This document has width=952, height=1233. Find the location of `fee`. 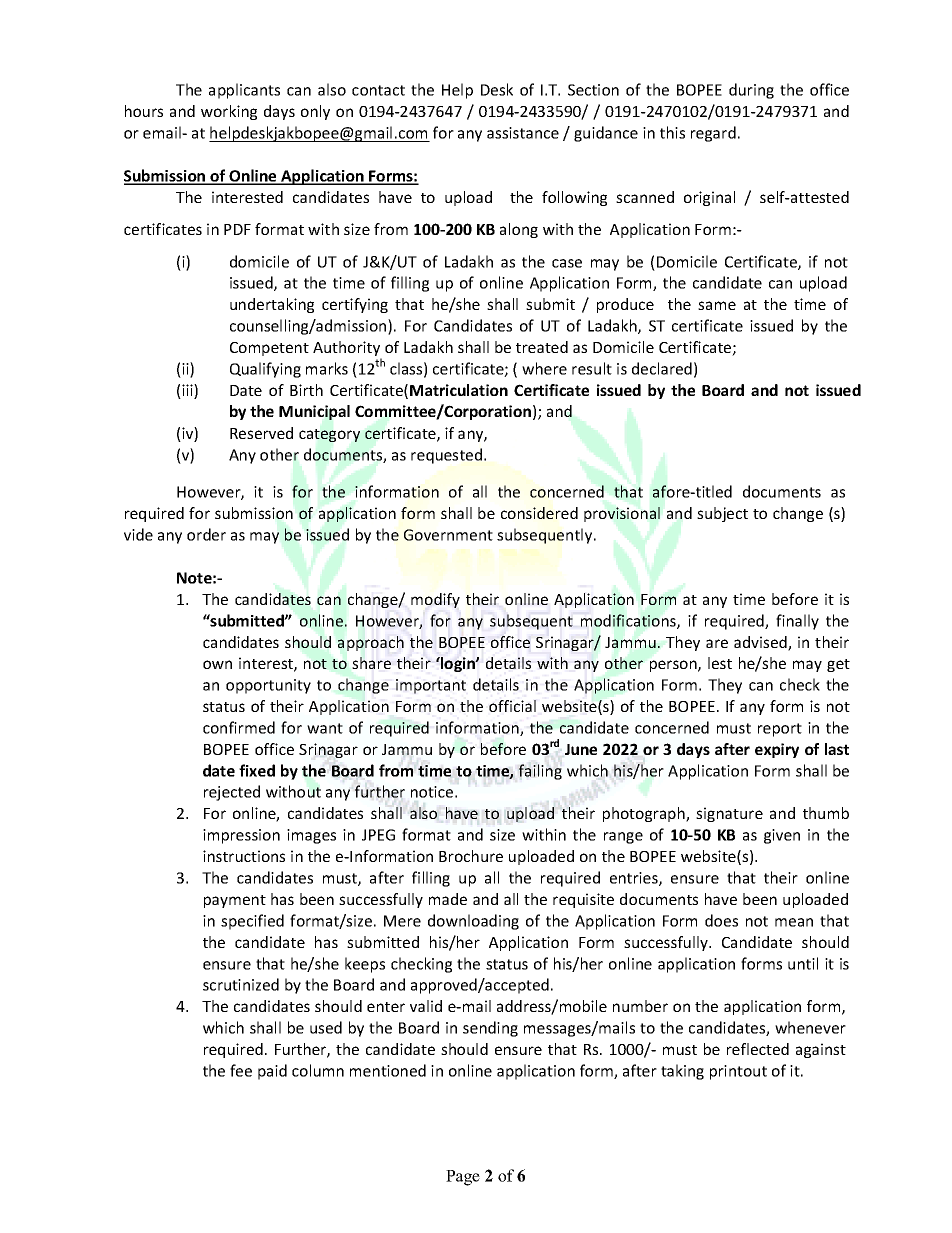

fee is located at coordinates (241, 1070).
